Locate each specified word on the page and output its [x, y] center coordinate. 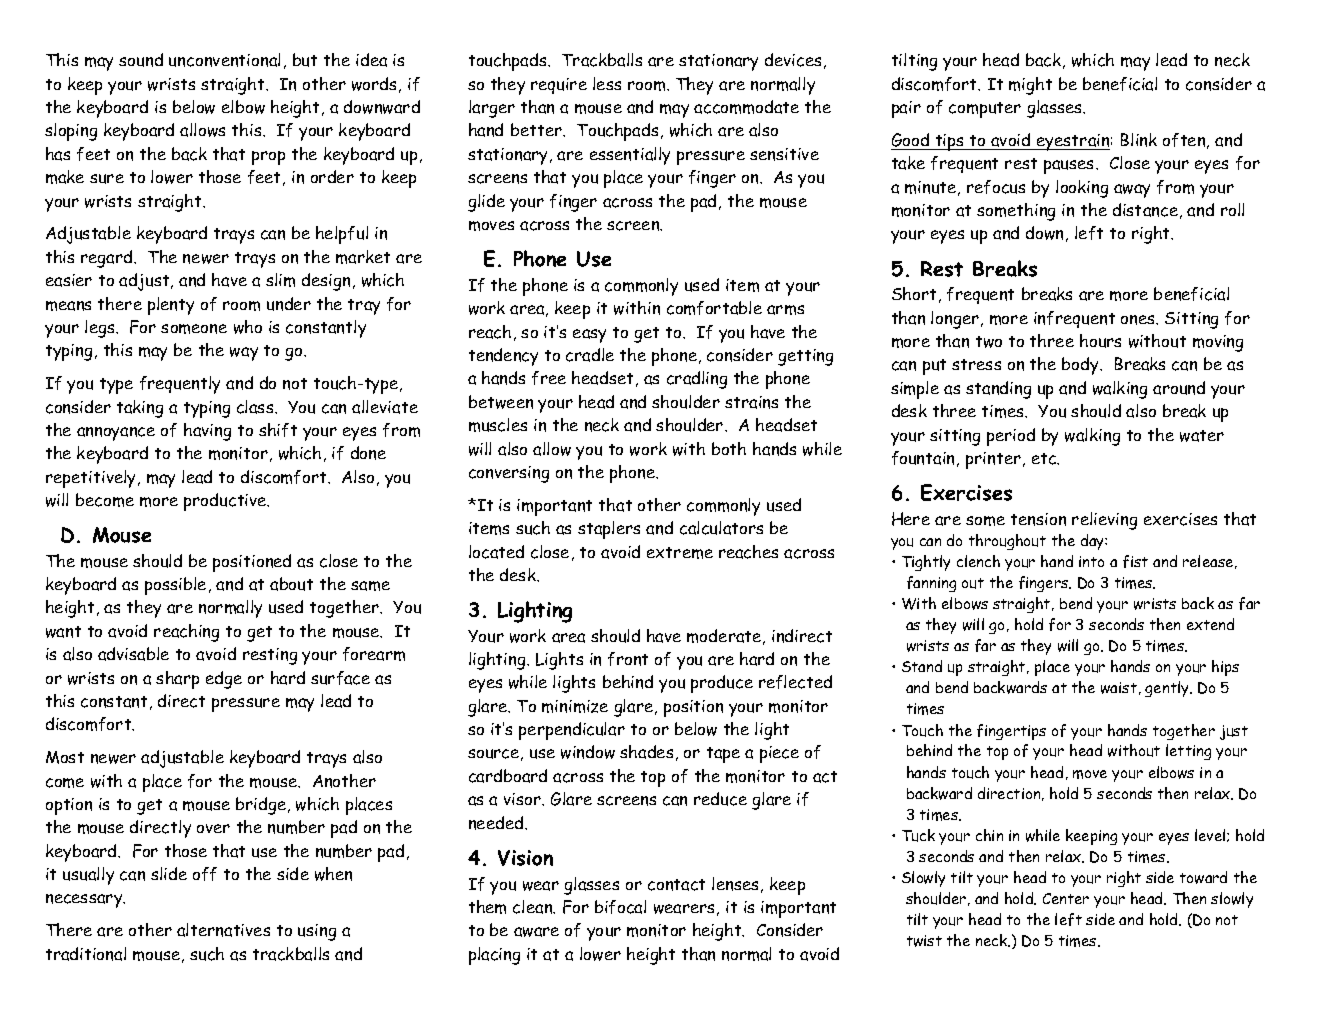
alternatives [223, 930]
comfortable [714, 308]
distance [1145, 210]
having [207, 432]
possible [175, 586]
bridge [261, 806]
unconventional [224, 60]
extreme [680, 553]
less [607, 83]
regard [108, 259]
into [1091, 561]
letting [1188, 752]
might [1030, 86]
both [729, 448]
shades [646, 752]
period [1011, 437]
